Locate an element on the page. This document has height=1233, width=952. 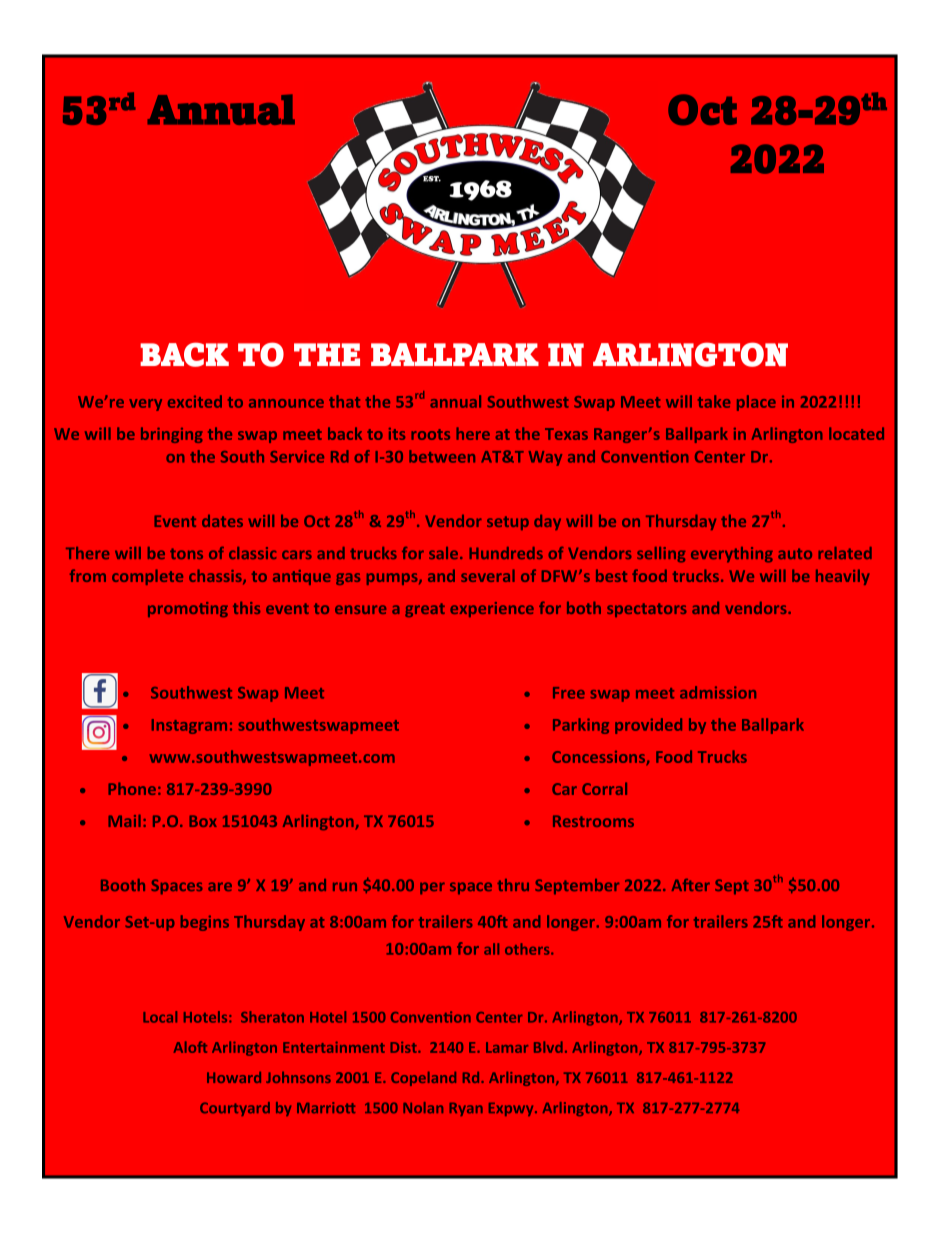
bringing is located at coordinates (172, 435).
